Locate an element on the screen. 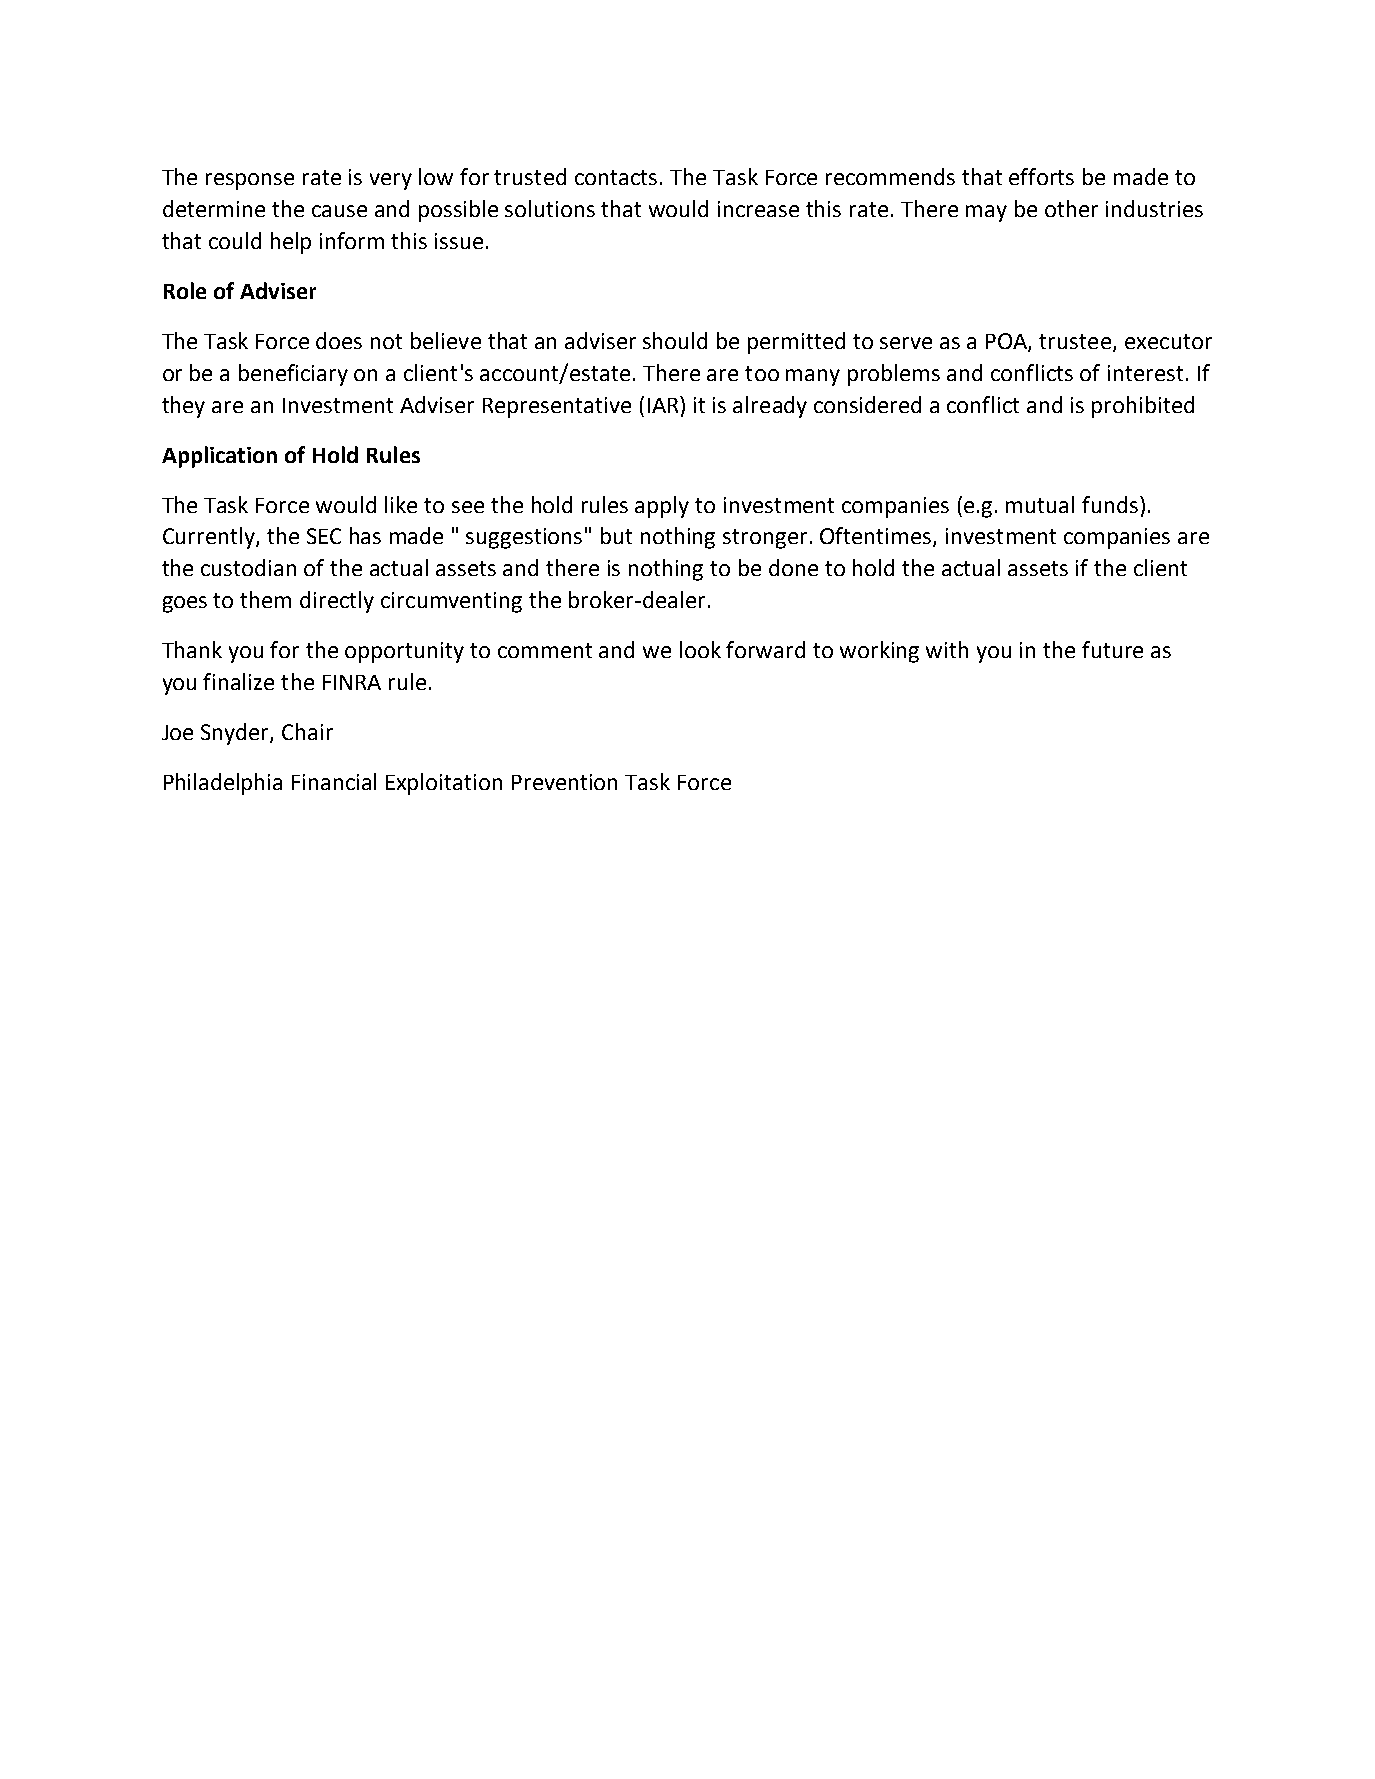 The height and width of the screenshot is (1779, 1375). Application is located at coordinates (219, 457).
